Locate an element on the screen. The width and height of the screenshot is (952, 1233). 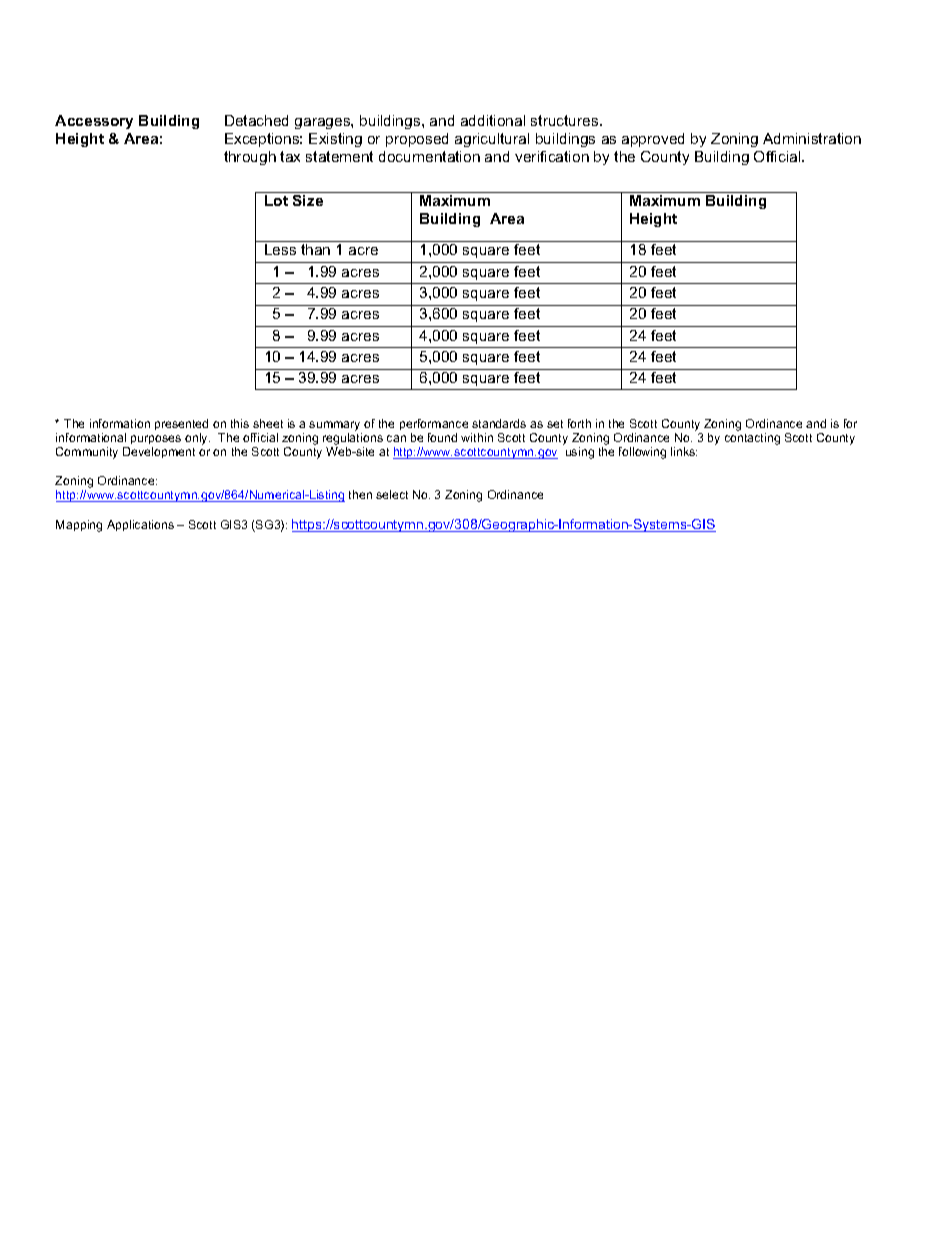
proposed is located at coordinates (417, 140).
